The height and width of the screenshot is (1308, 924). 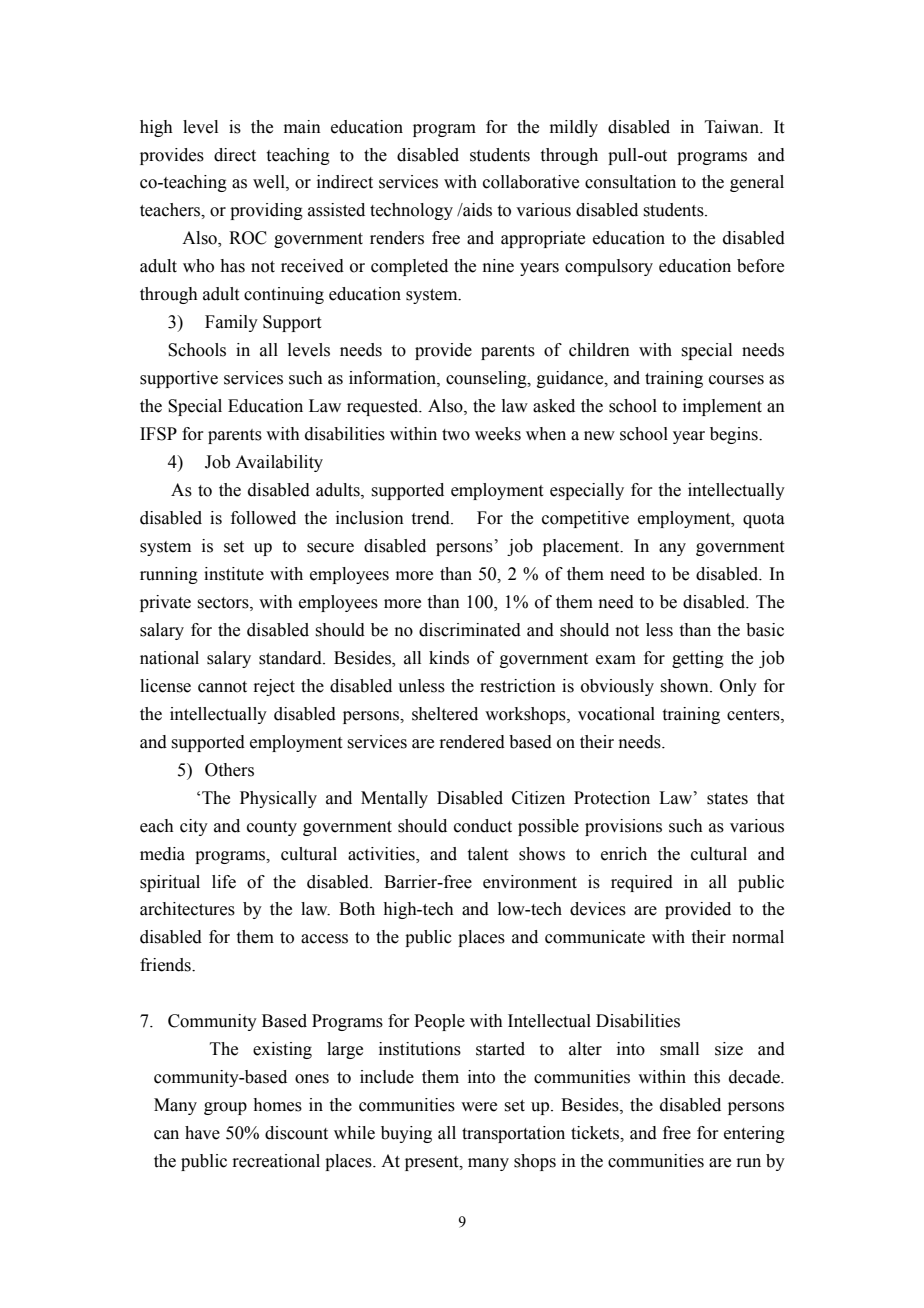 I want to click on cannot, so click(x=222, y=687).
